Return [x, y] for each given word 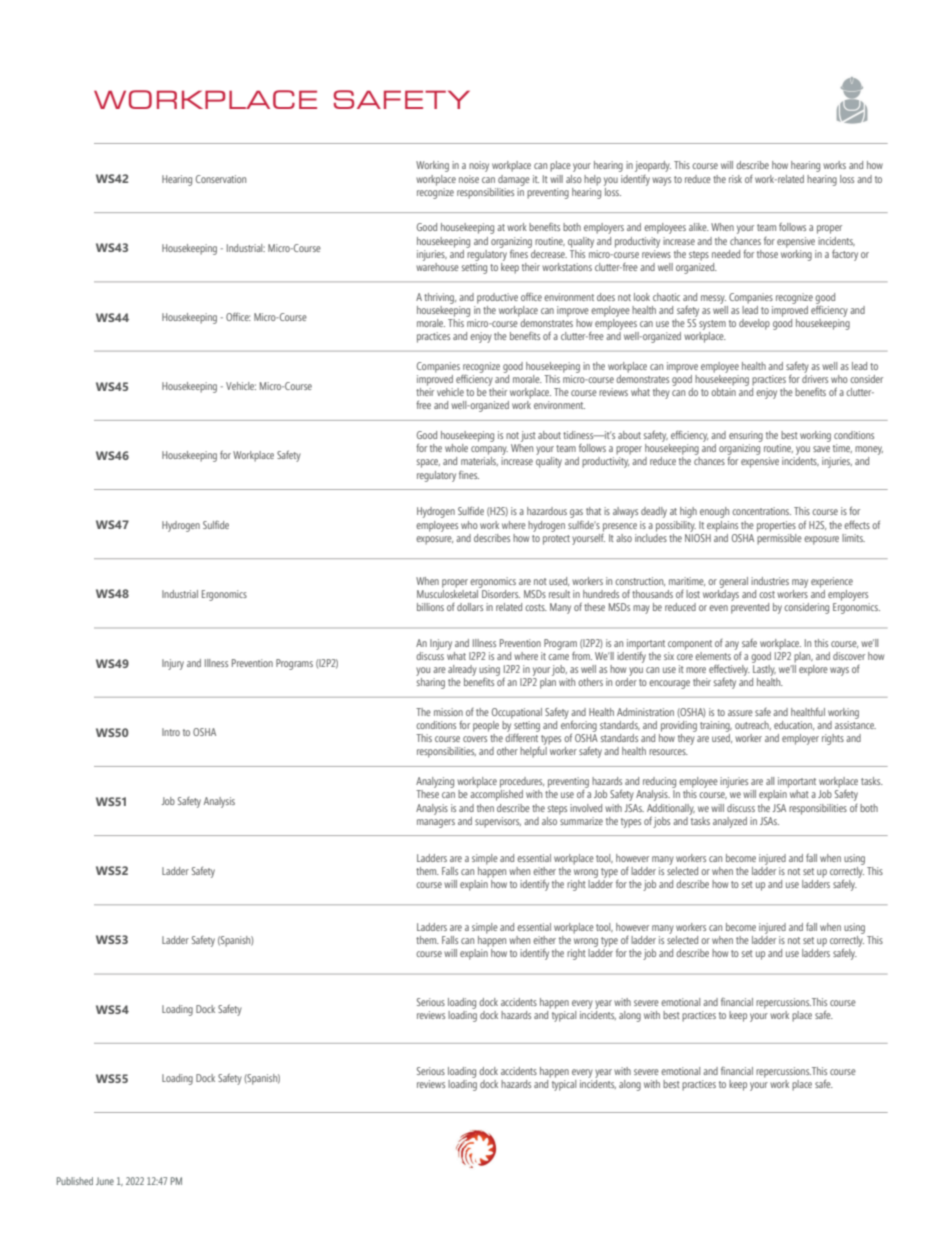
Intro [171, 732]
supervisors [498, 822]
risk [735, 179]
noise [469, 179]
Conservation [221, 179]
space [428, 463]
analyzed [730, 822]
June [105, 1181]
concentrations [761, 511]
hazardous [547, 511]
